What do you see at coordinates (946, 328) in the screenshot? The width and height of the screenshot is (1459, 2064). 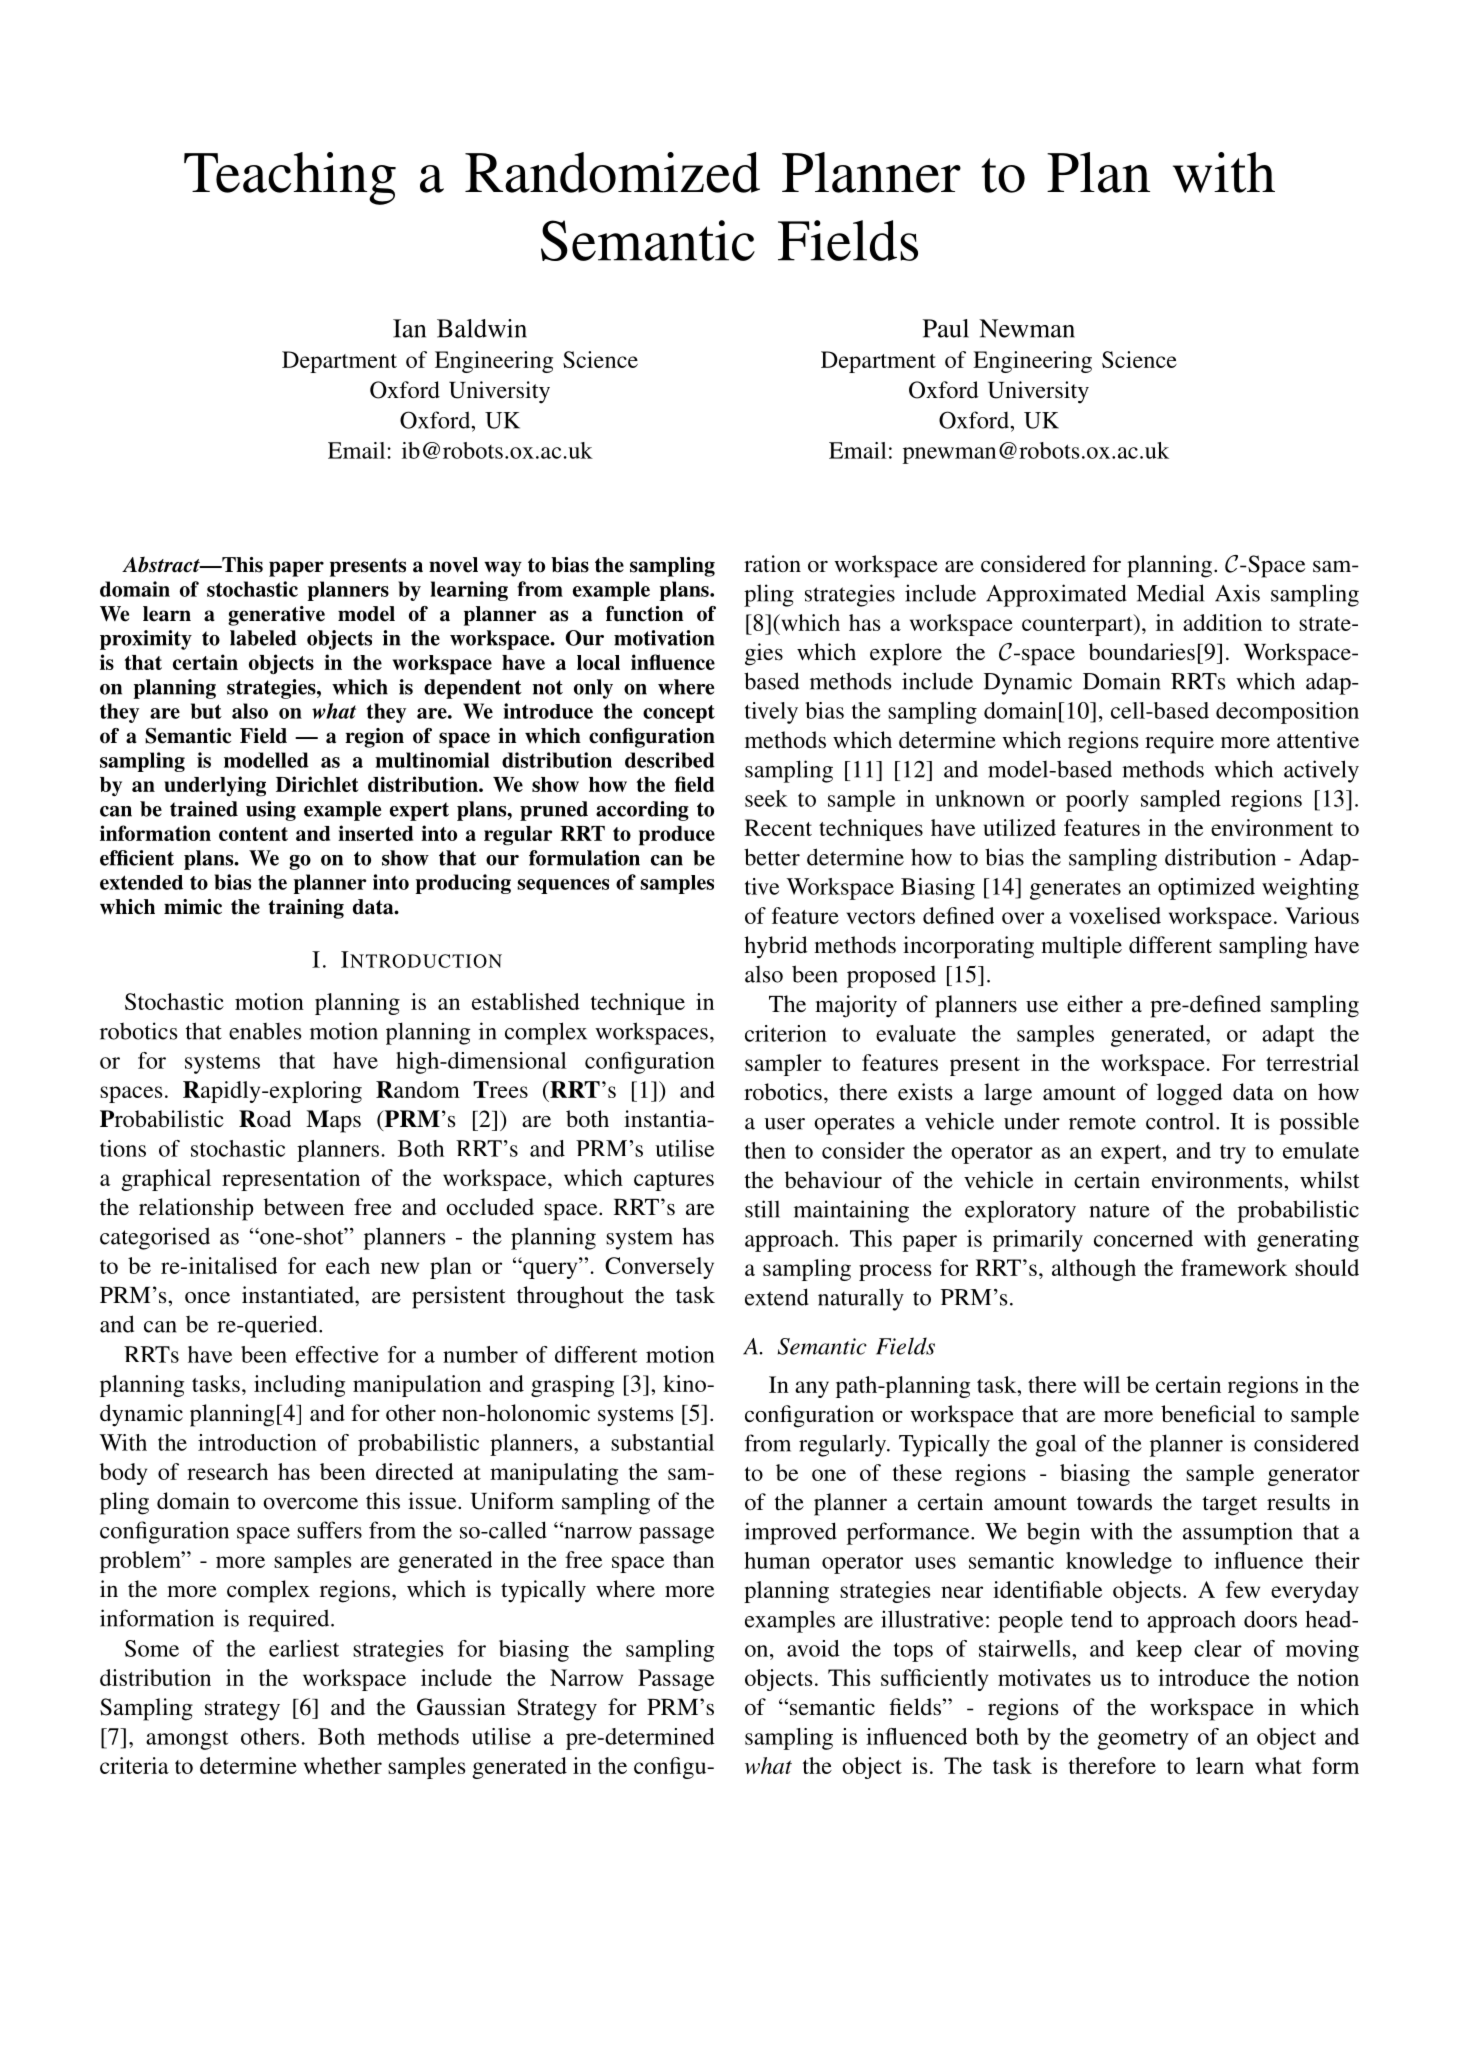 I see `Paul` at bounding box center [946, 328].
